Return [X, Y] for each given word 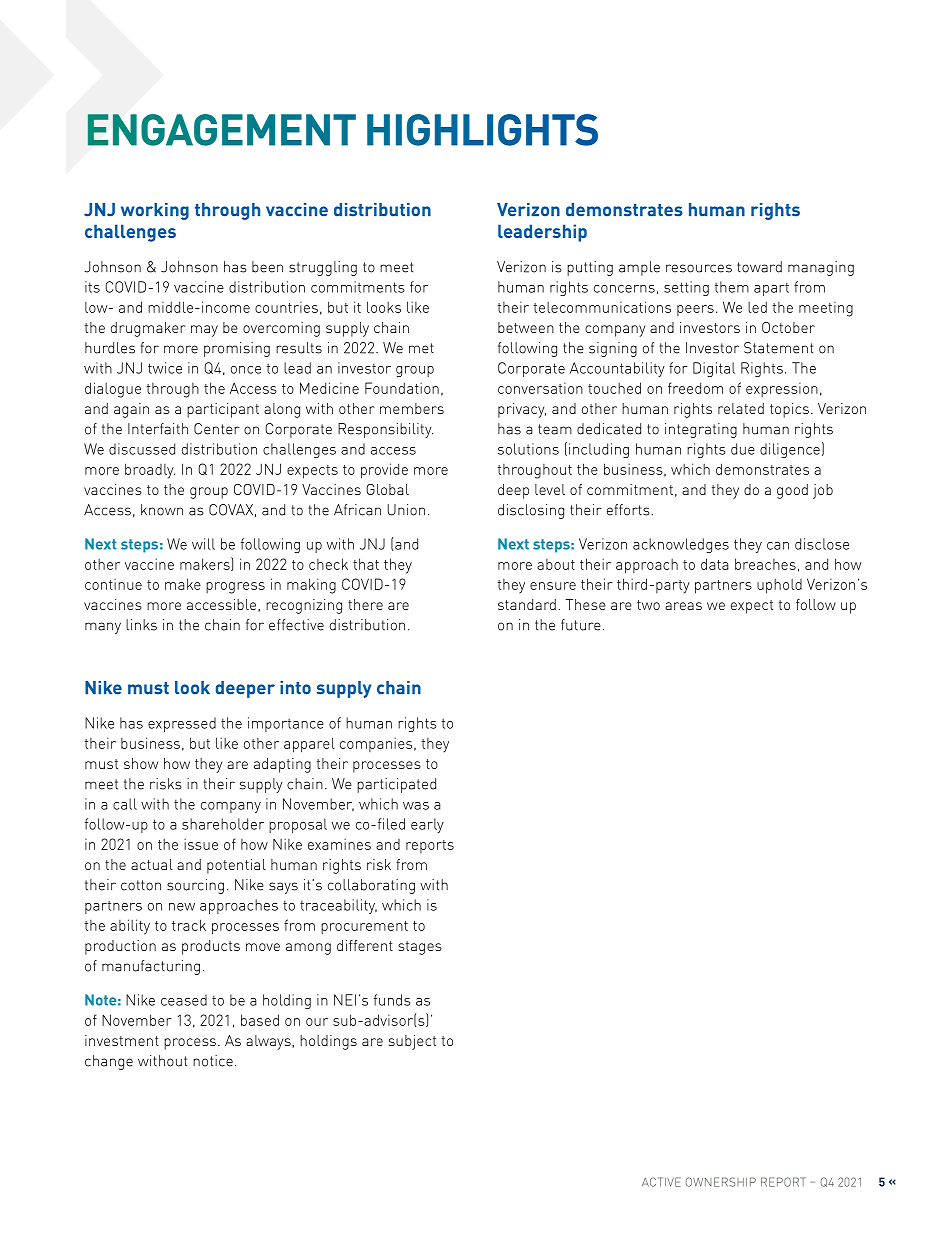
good [792, 491]
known [162, 510]
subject [412, 1042]
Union [406, 510]
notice [213, 1061]
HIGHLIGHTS [482, 130]
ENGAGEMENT [222, 130]
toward [759, 267]
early [427, 825]
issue [201, 844]
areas [683, 606]
